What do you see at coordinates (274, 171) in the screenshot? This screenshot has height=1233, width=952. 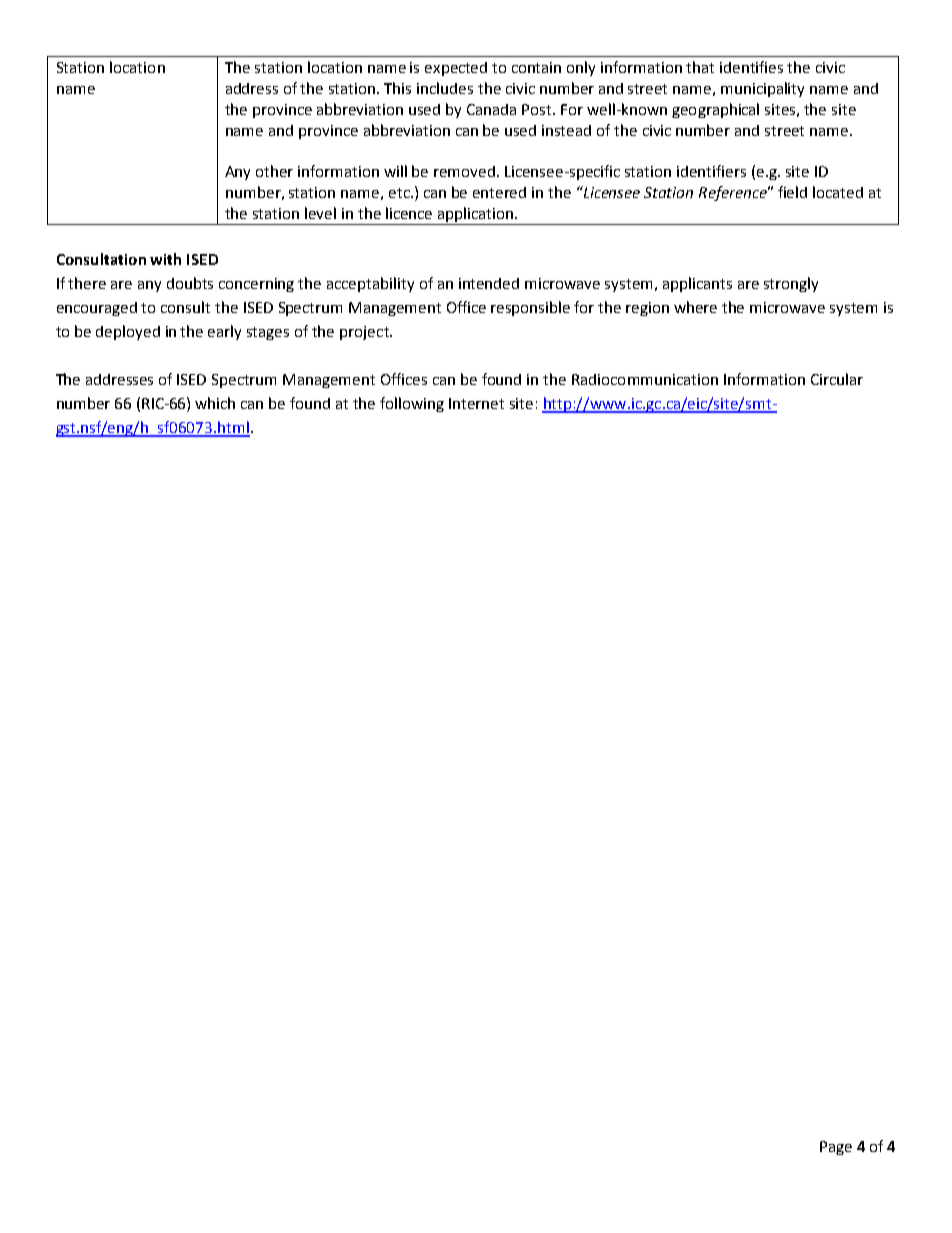 I see `other` at bounding box center [274, 171].
